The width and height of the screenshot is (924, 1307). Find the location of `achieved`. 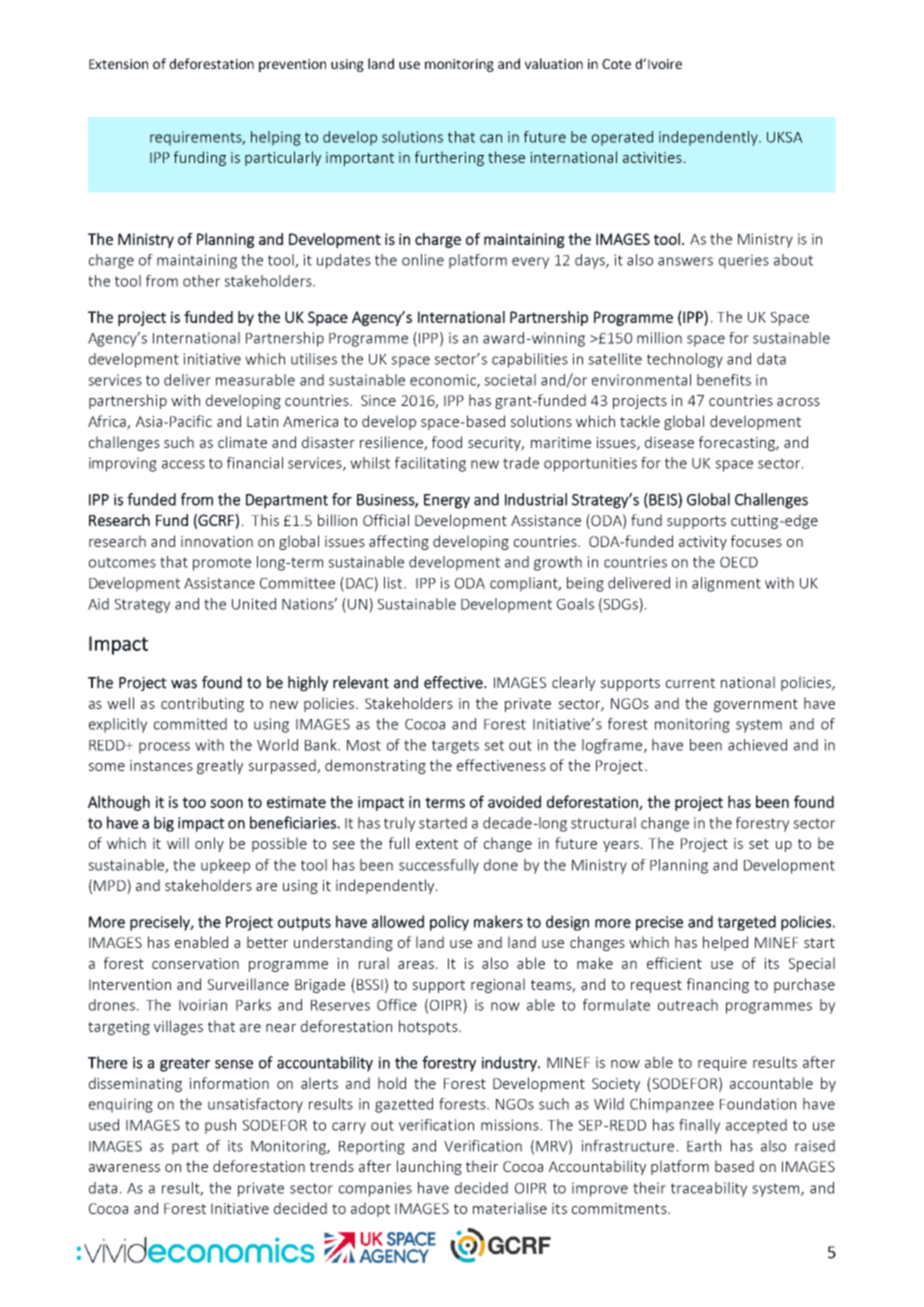

achieved is located at coordinates (757, 745).
